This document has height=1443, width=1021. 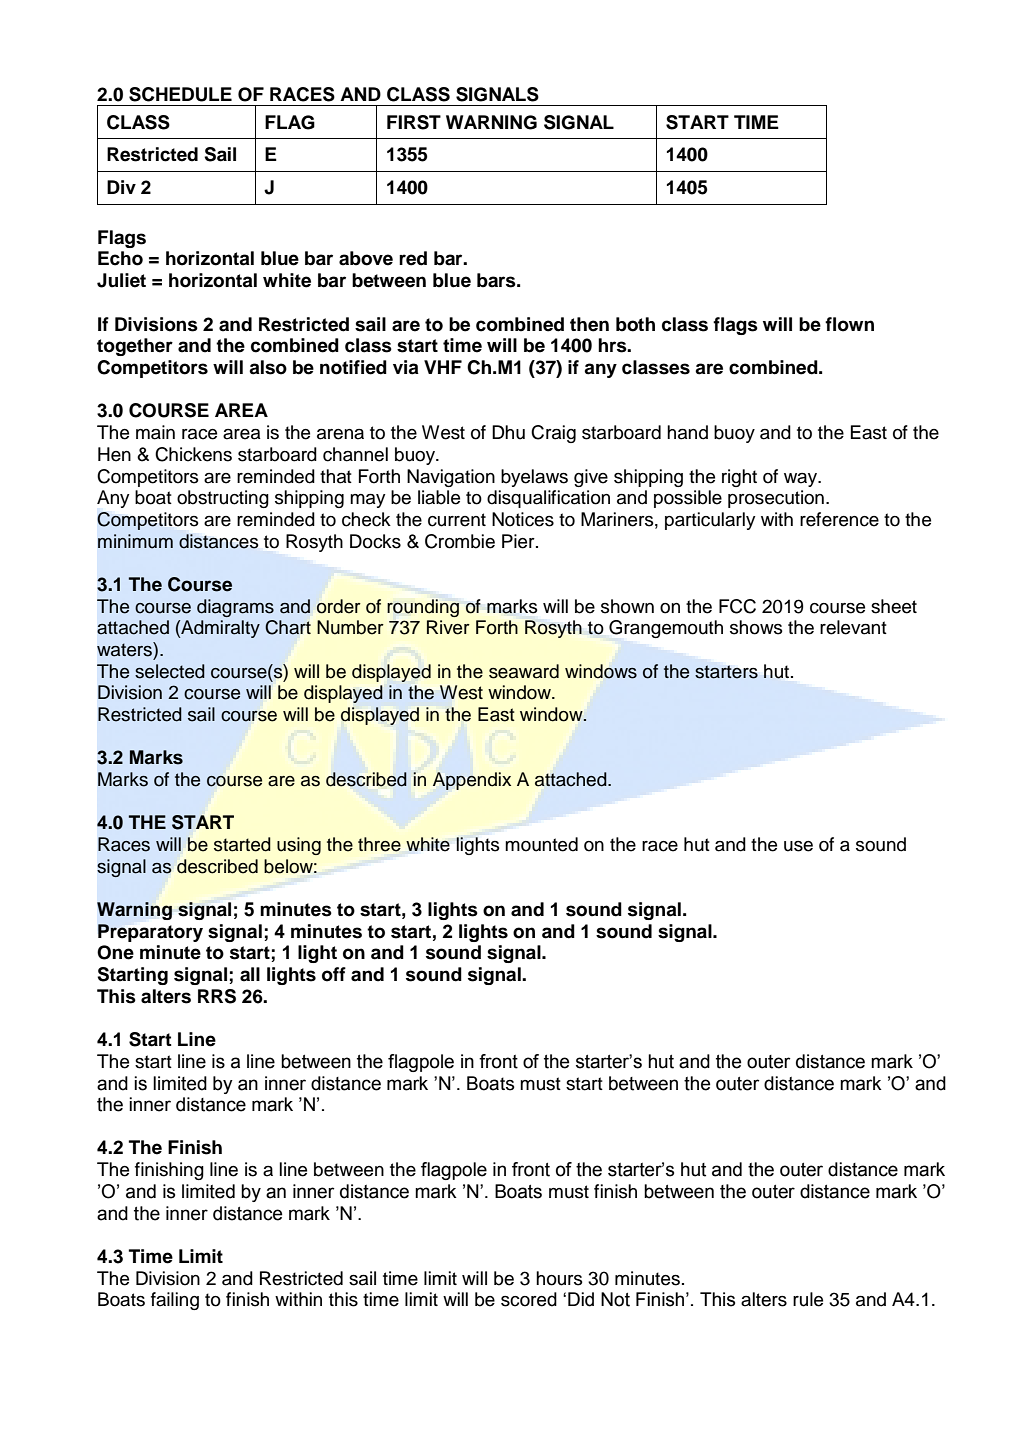 What do you see at coordinates (508, 432) in the document?
I see `Dhu` at bounding box center [508, 432].
